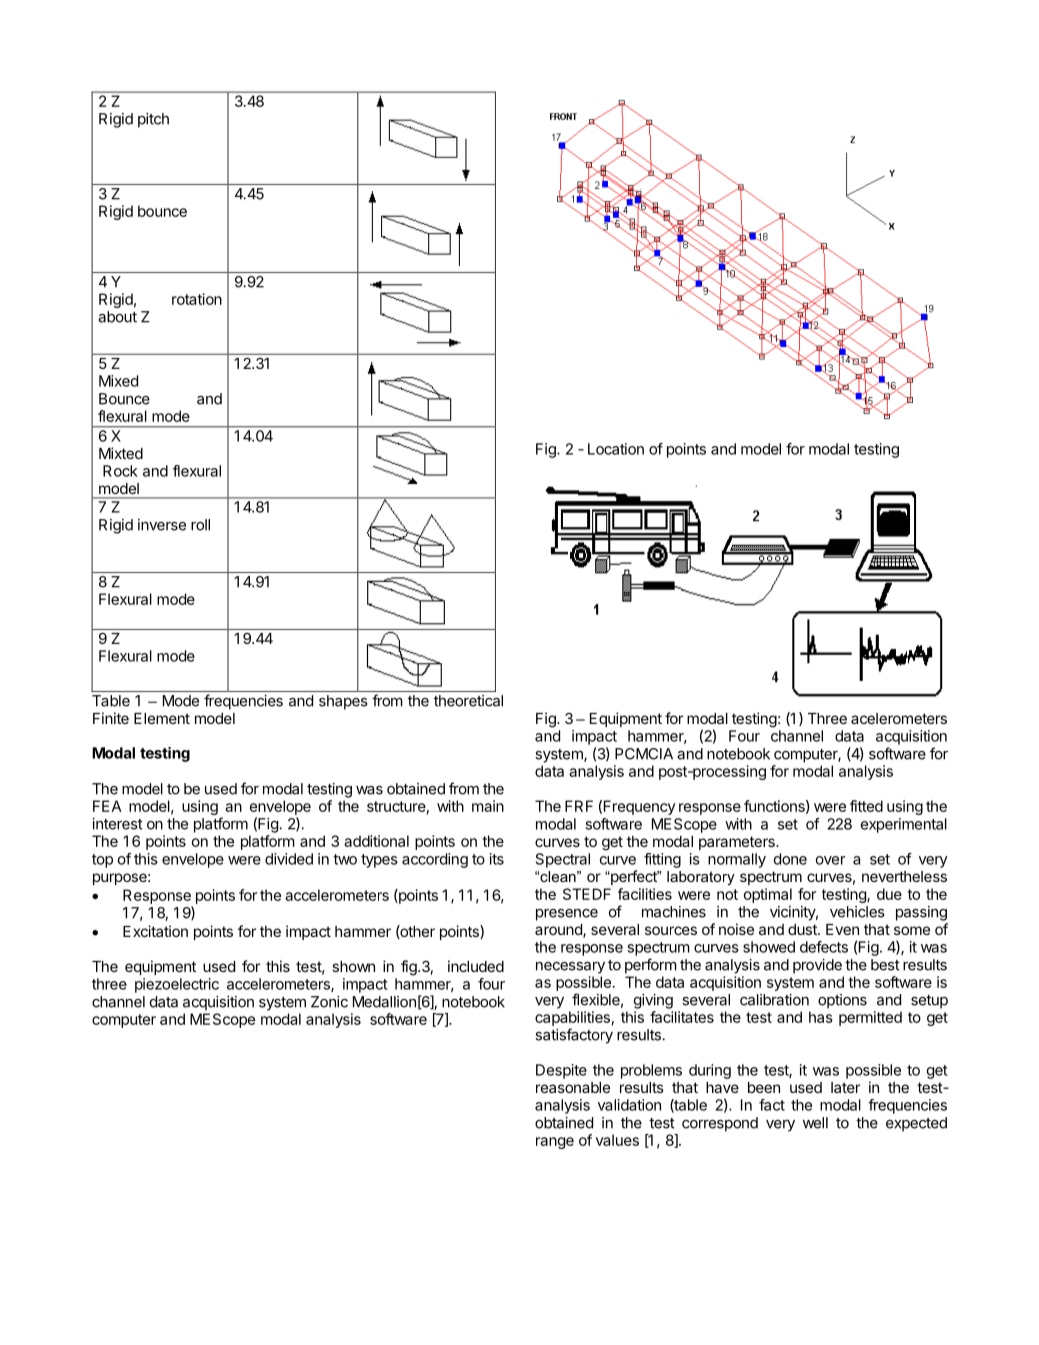 The width and height of the document is (1039, 1345). Describe the element at coordinates (555, 1143) in the document. I see `range` at that location.
